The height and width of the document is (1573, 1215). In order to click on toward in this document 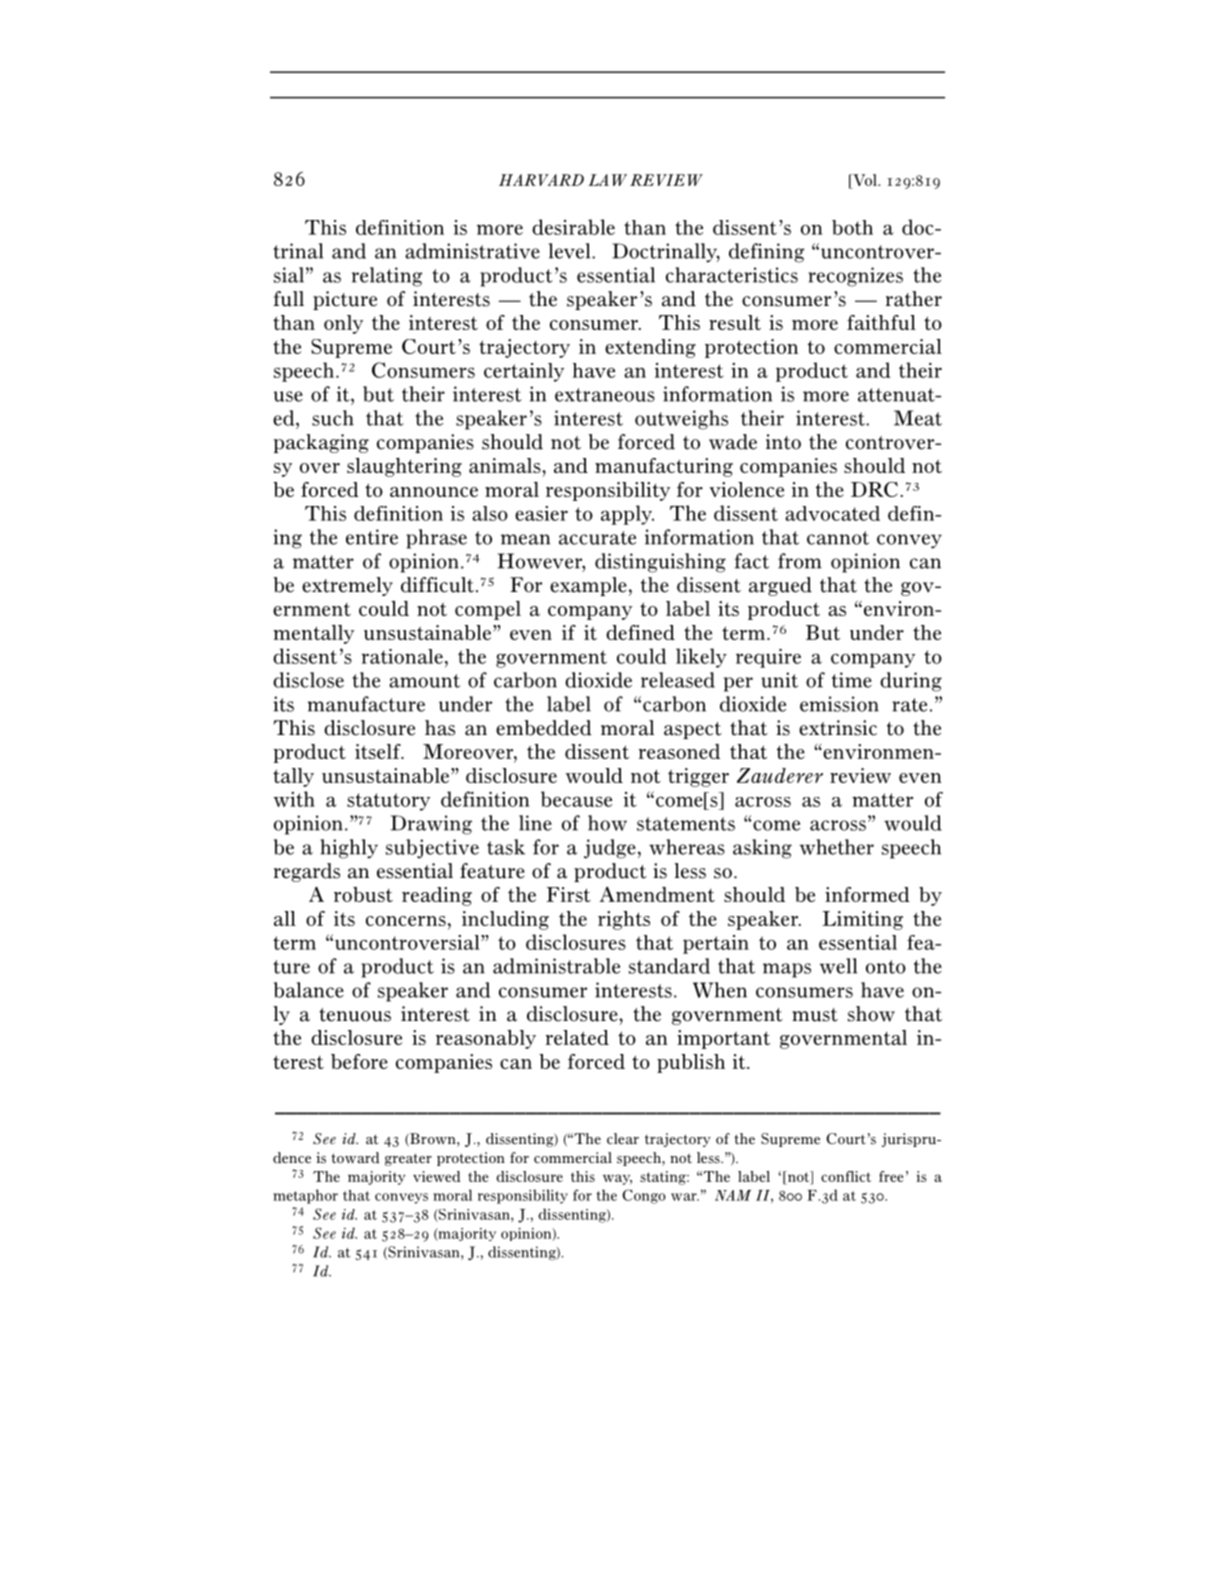, I will do `click(355, 1158)`.
